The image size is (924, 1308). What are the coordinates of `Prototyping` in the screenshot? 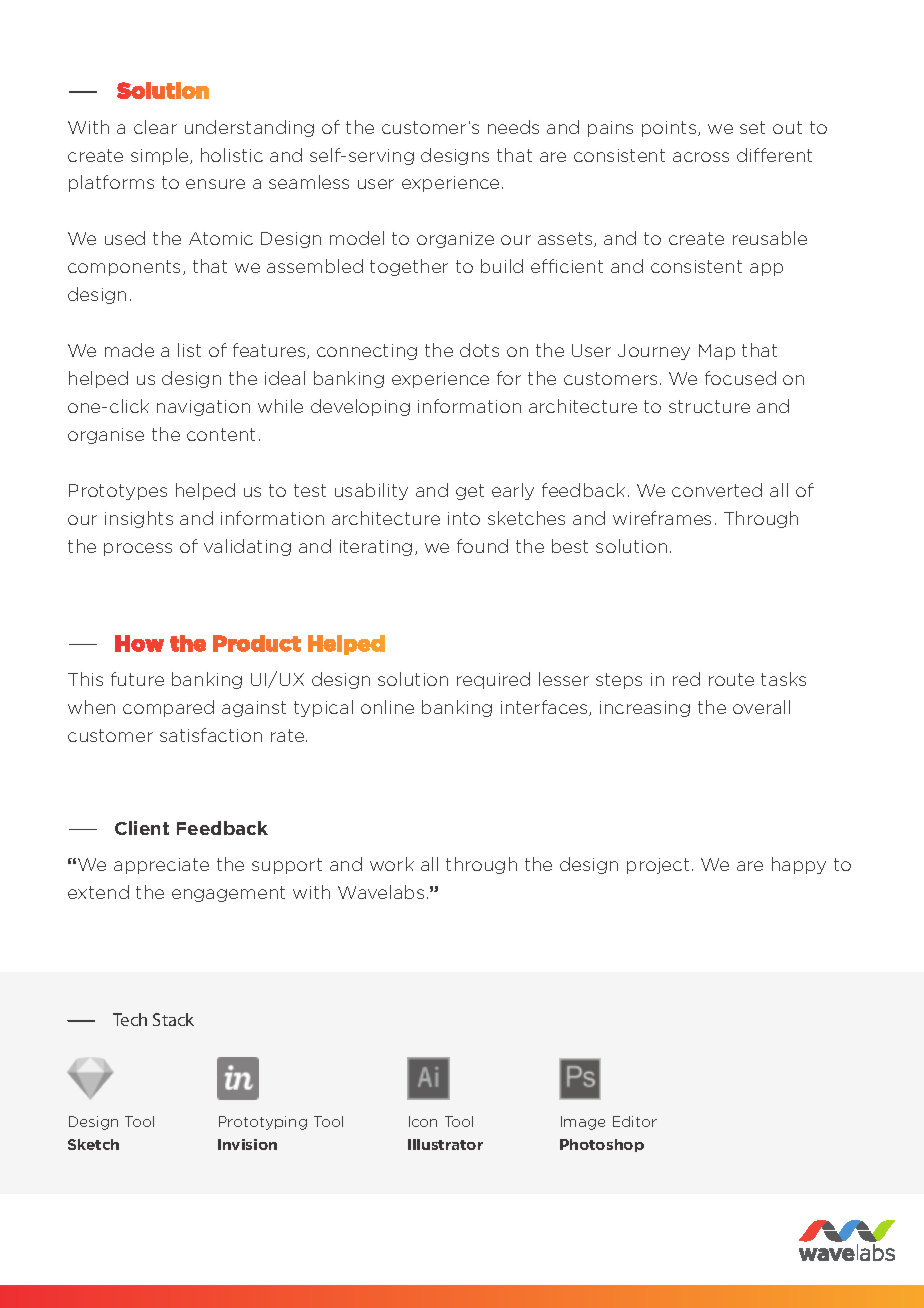 It's located at (263, 1123).
